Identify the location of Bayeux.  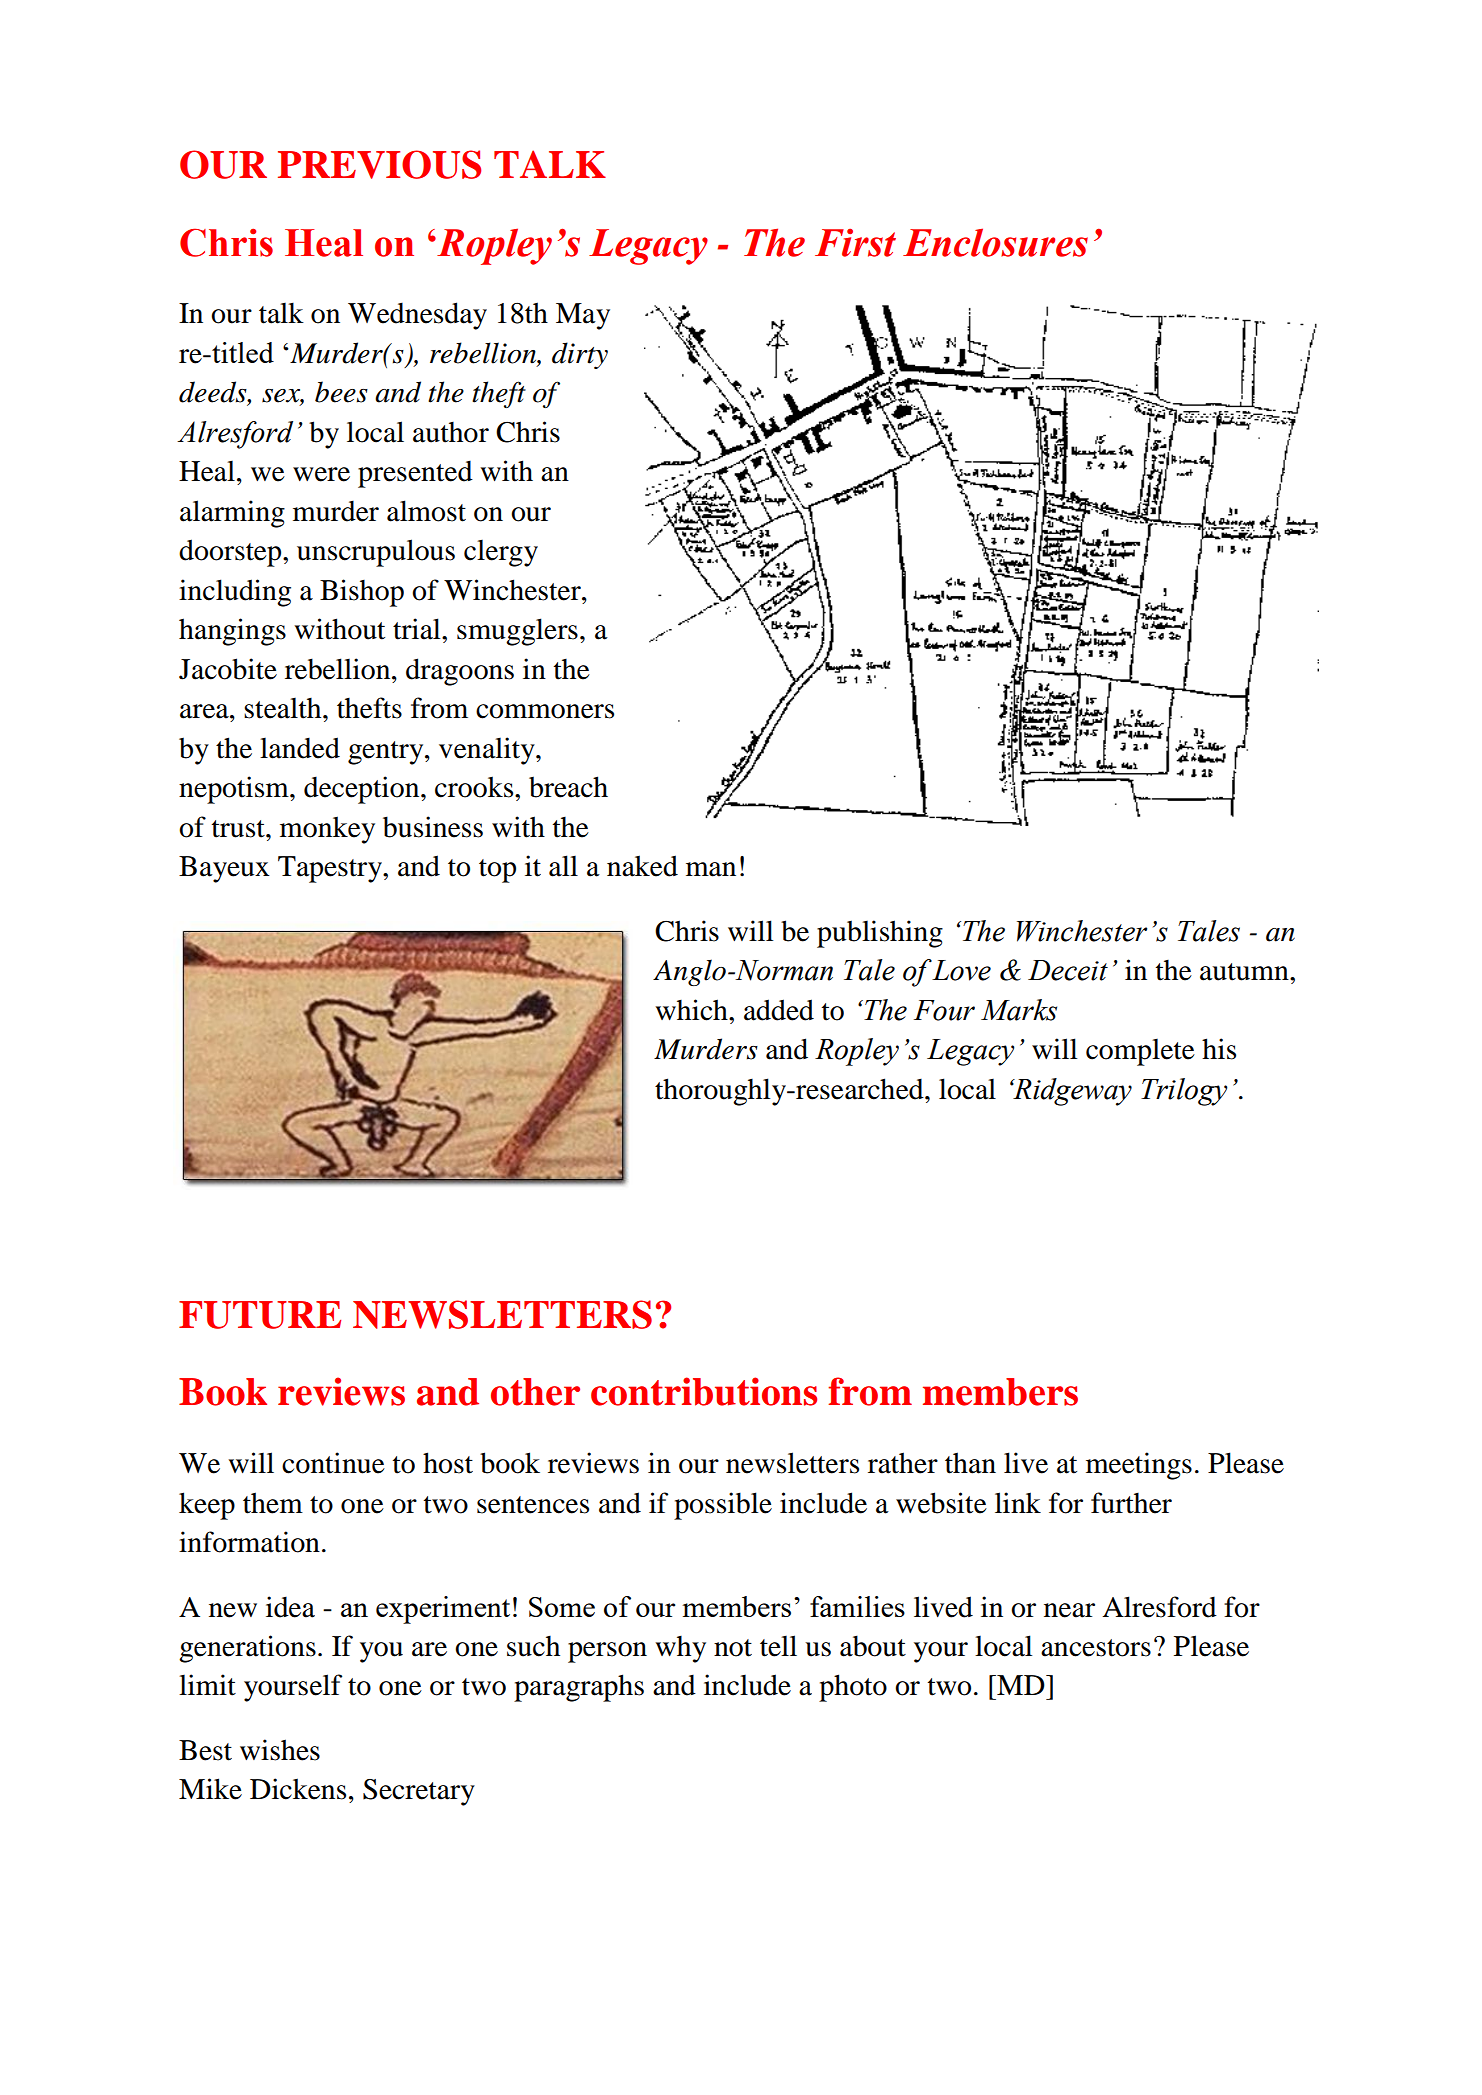
(224, 869).
